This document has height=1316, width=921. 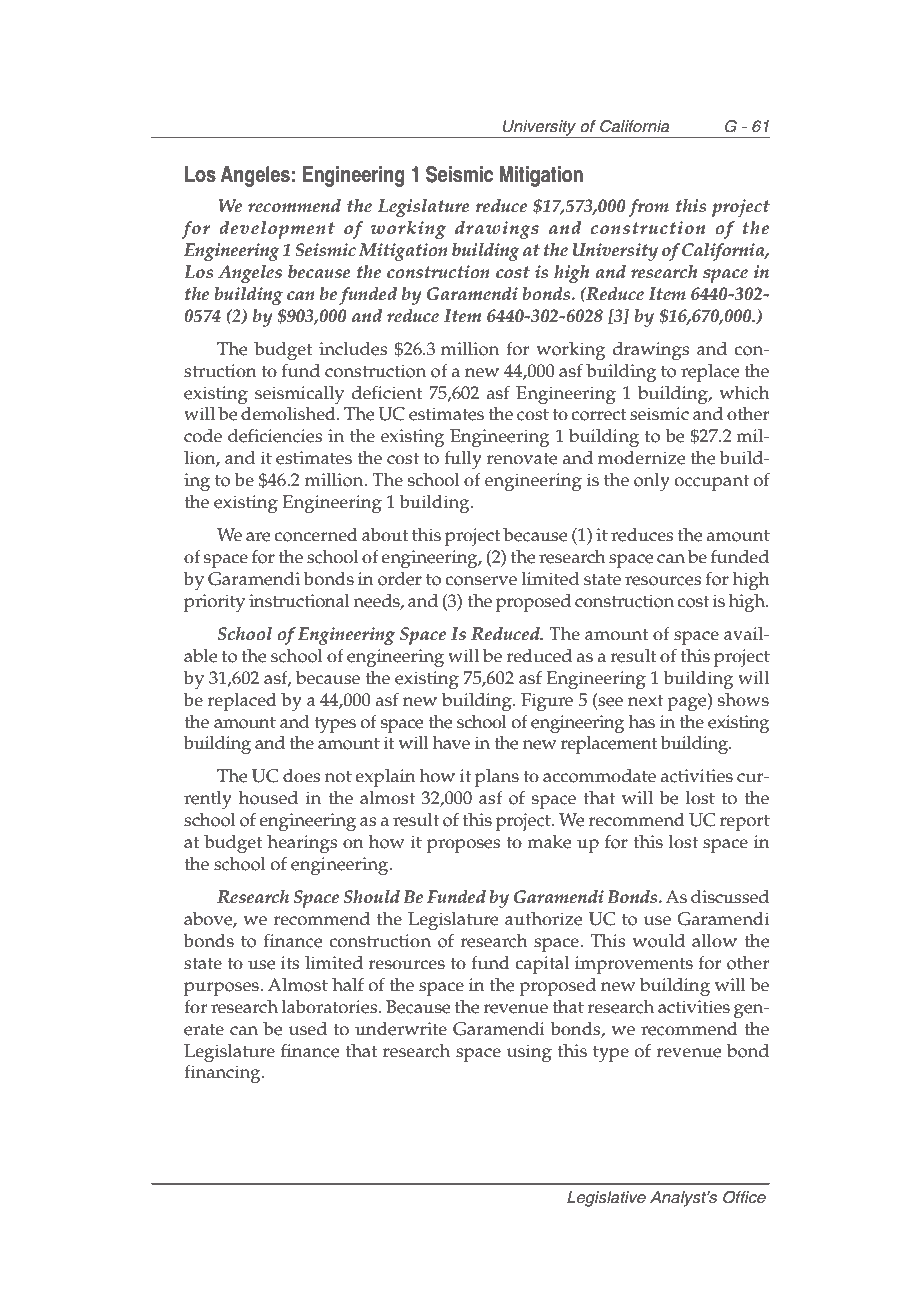 What do you see at coordinates (648, 207) in the document?
I see `from` at bounding box center [648, 207].
